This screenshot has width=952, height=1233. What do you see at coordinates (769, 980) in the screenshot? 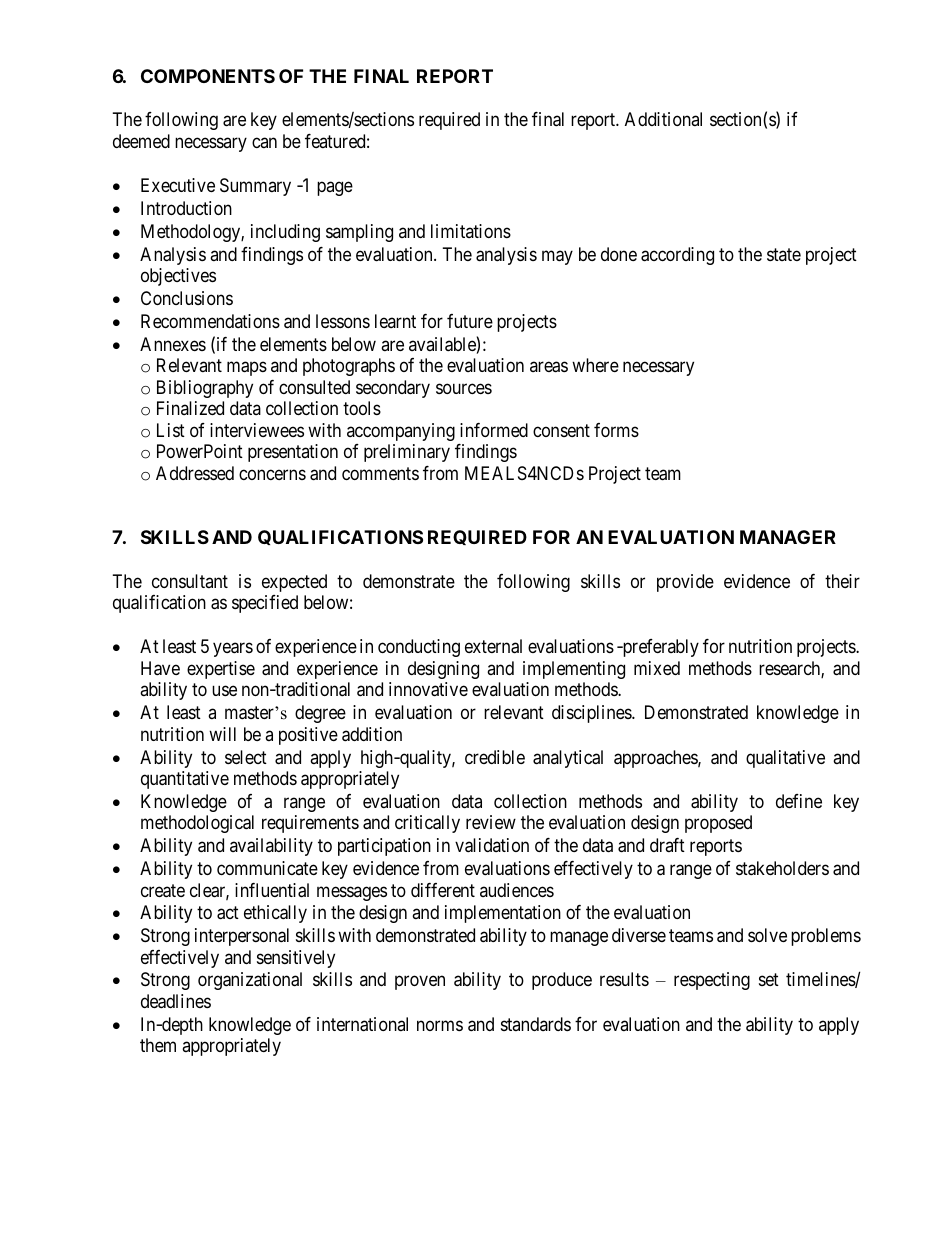
I see `set` at bounding box center [769, 980].
